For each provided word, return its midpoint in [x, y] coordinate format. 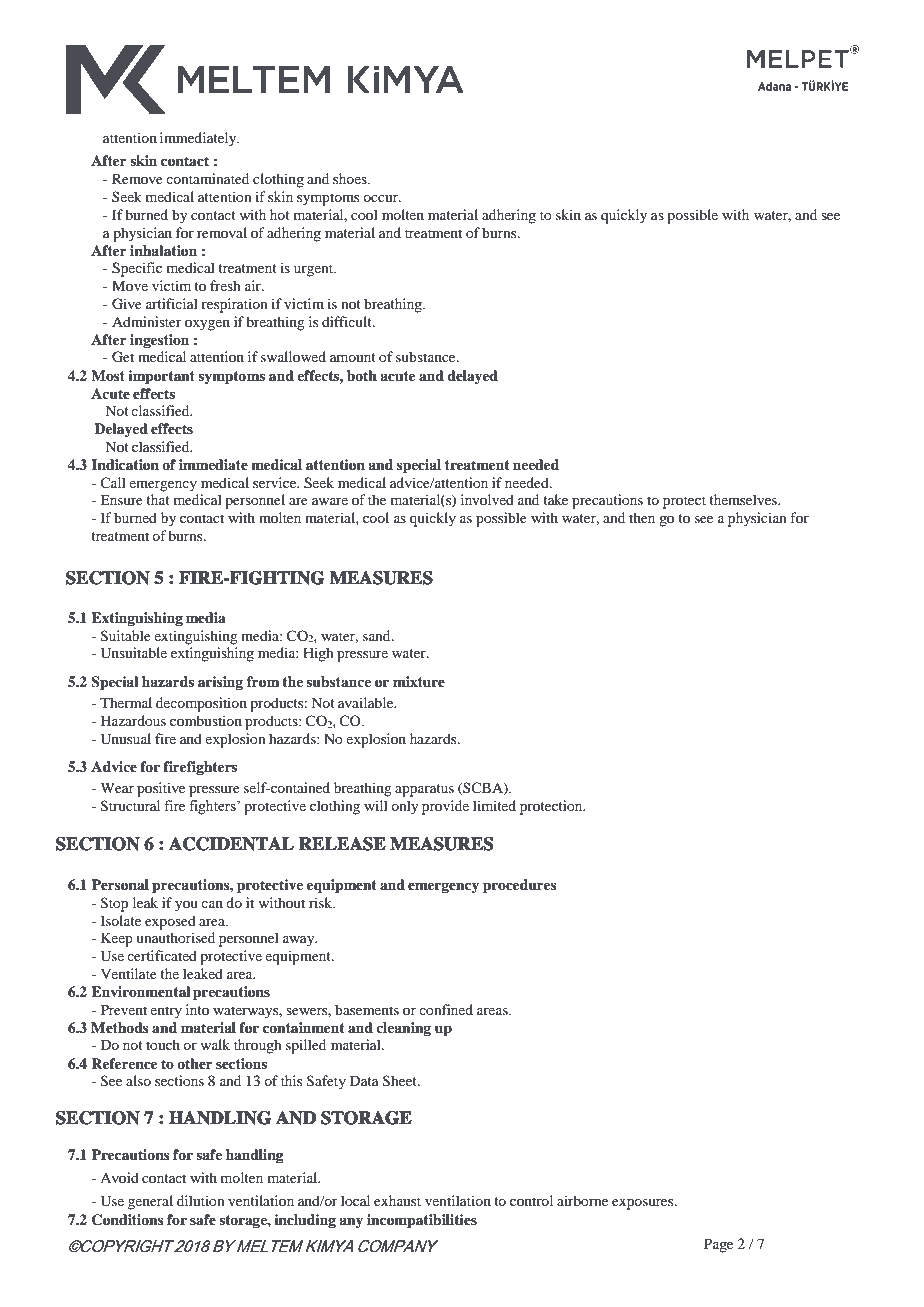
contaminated [207, 178]
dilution [201, 1200]
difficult [348, 321]
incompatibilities [422, 1221]
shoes [351, 178]
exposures [644, 1204]
